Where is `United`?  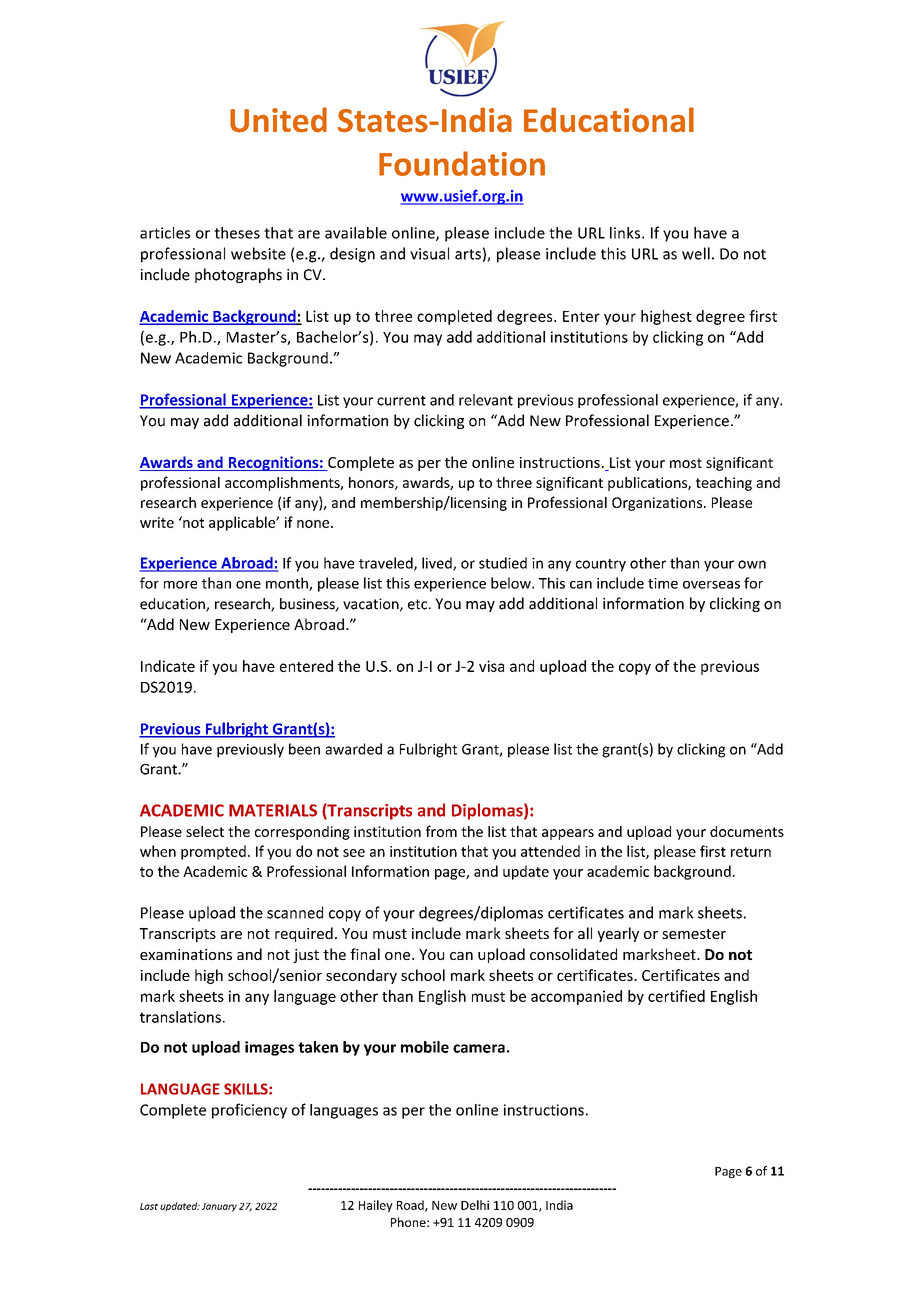
United is located at coordinates (278, 120).
